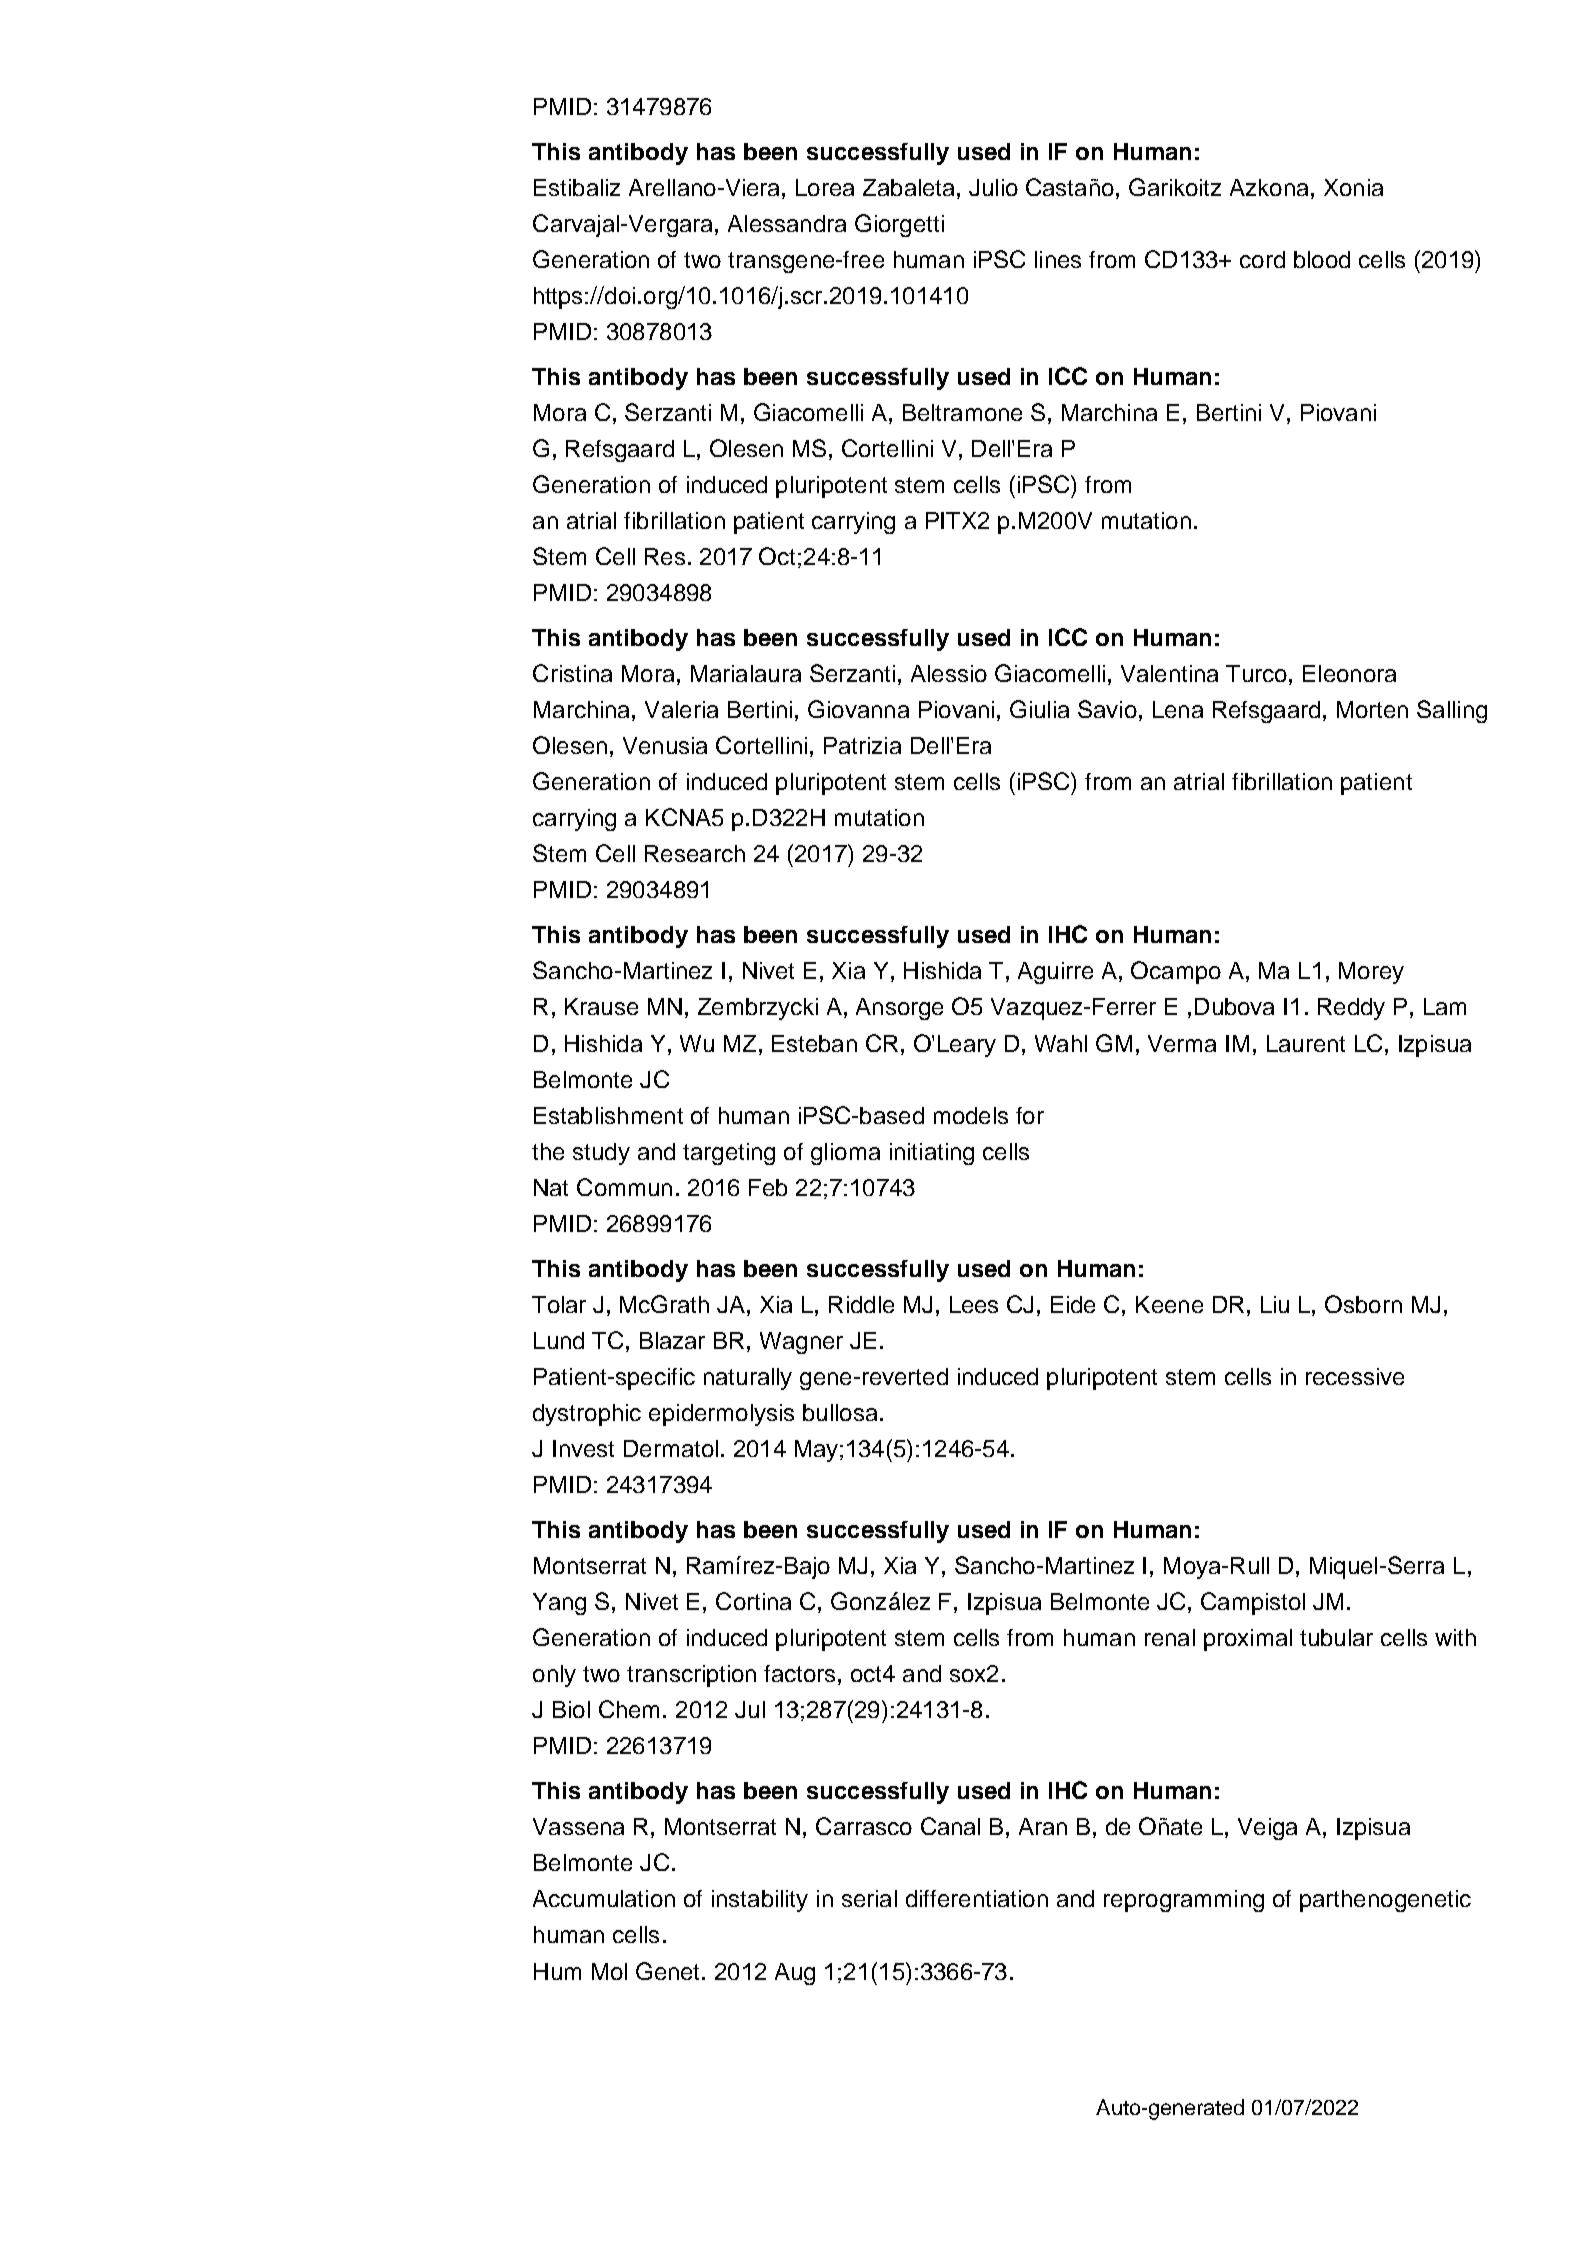  I want to click on Giulia, so click(1039, 709).
